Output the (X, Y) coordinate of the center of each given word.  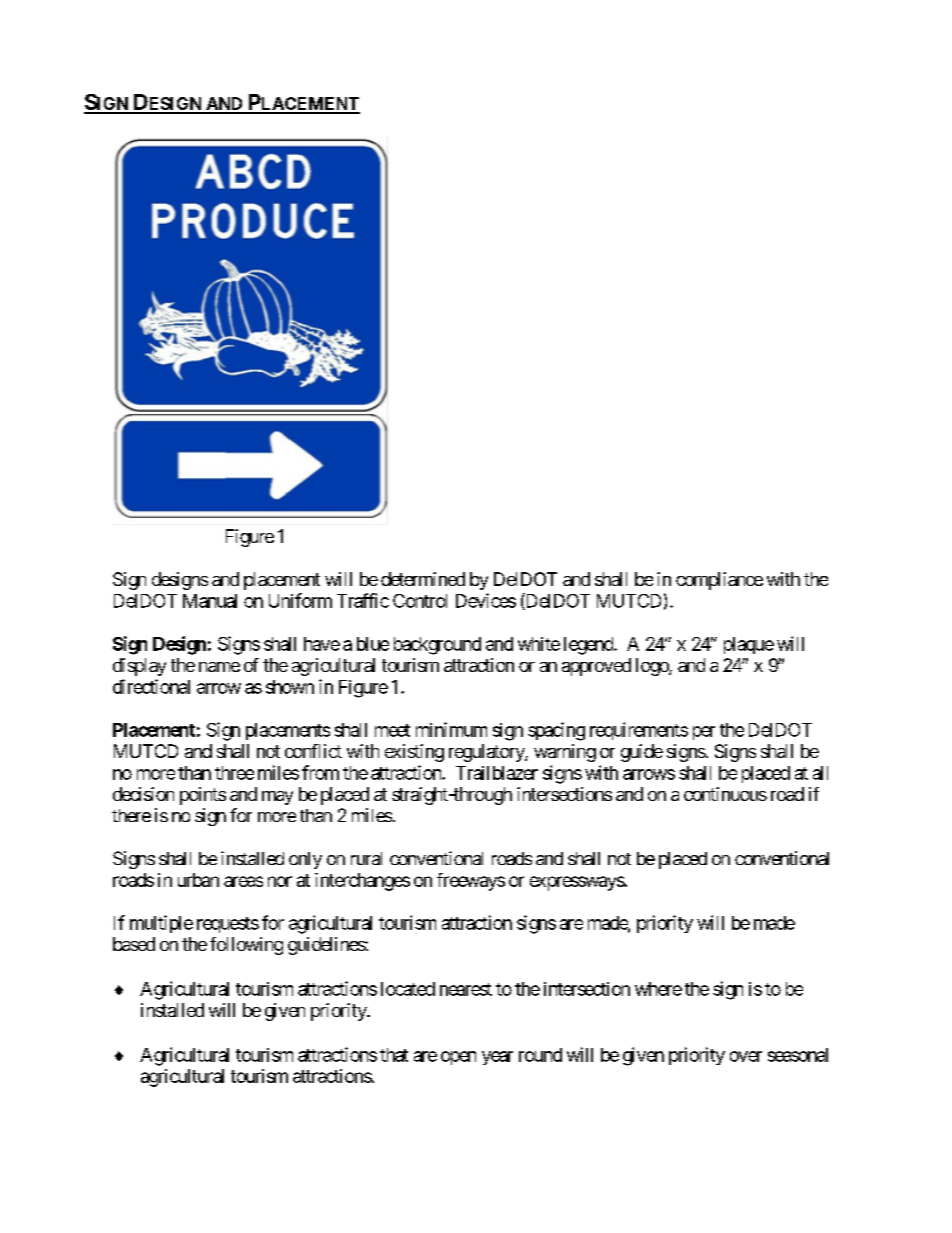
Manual (210, 601)
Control (420, 601)
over (746, 1056)
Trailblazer (497, 773)
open (458, 1058)
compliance (719, 581)
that (394, 1055)
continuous (725, 794)
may (277, 798)
